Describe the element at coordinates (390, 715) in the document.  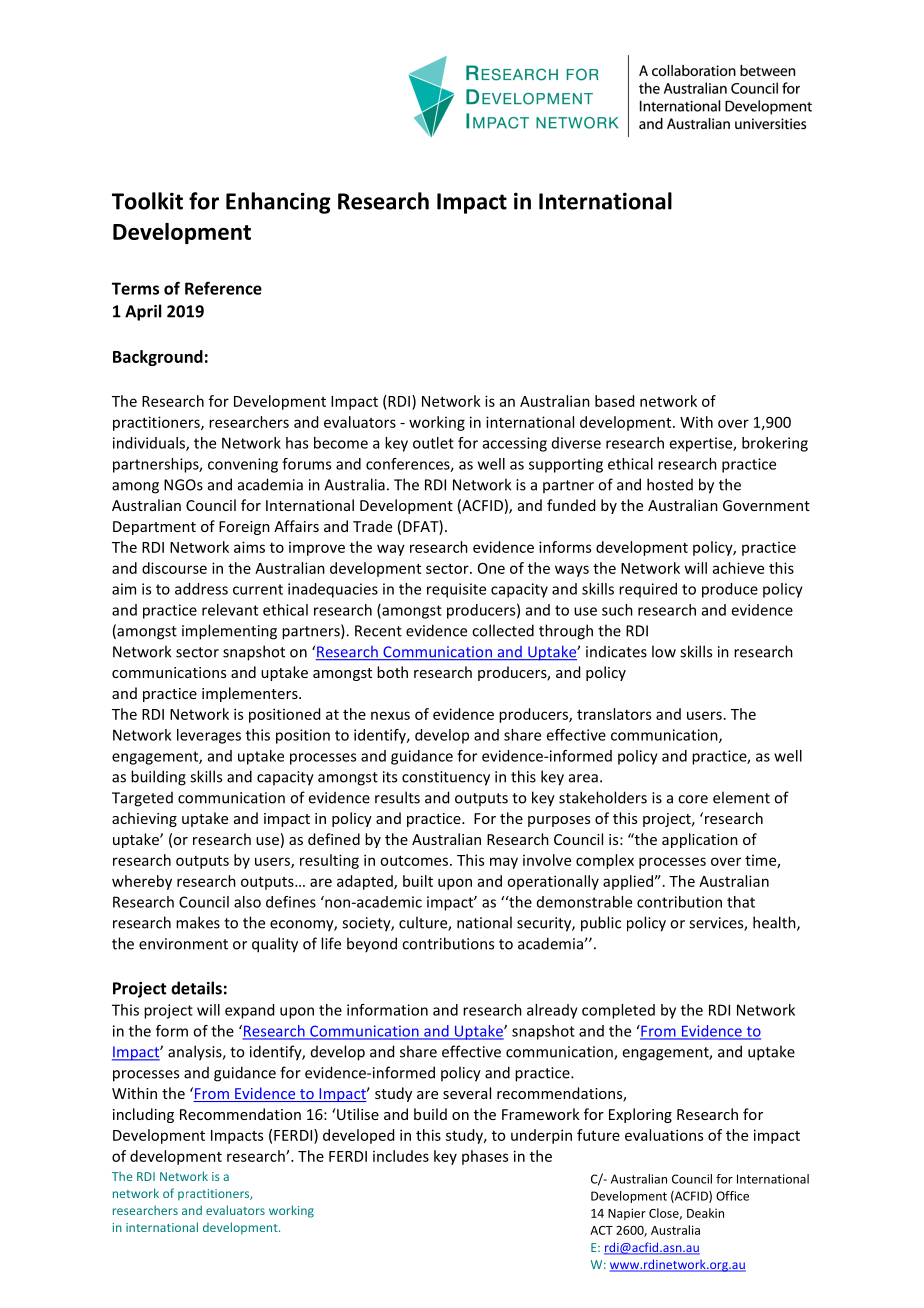
I see `nexus` at that location.
